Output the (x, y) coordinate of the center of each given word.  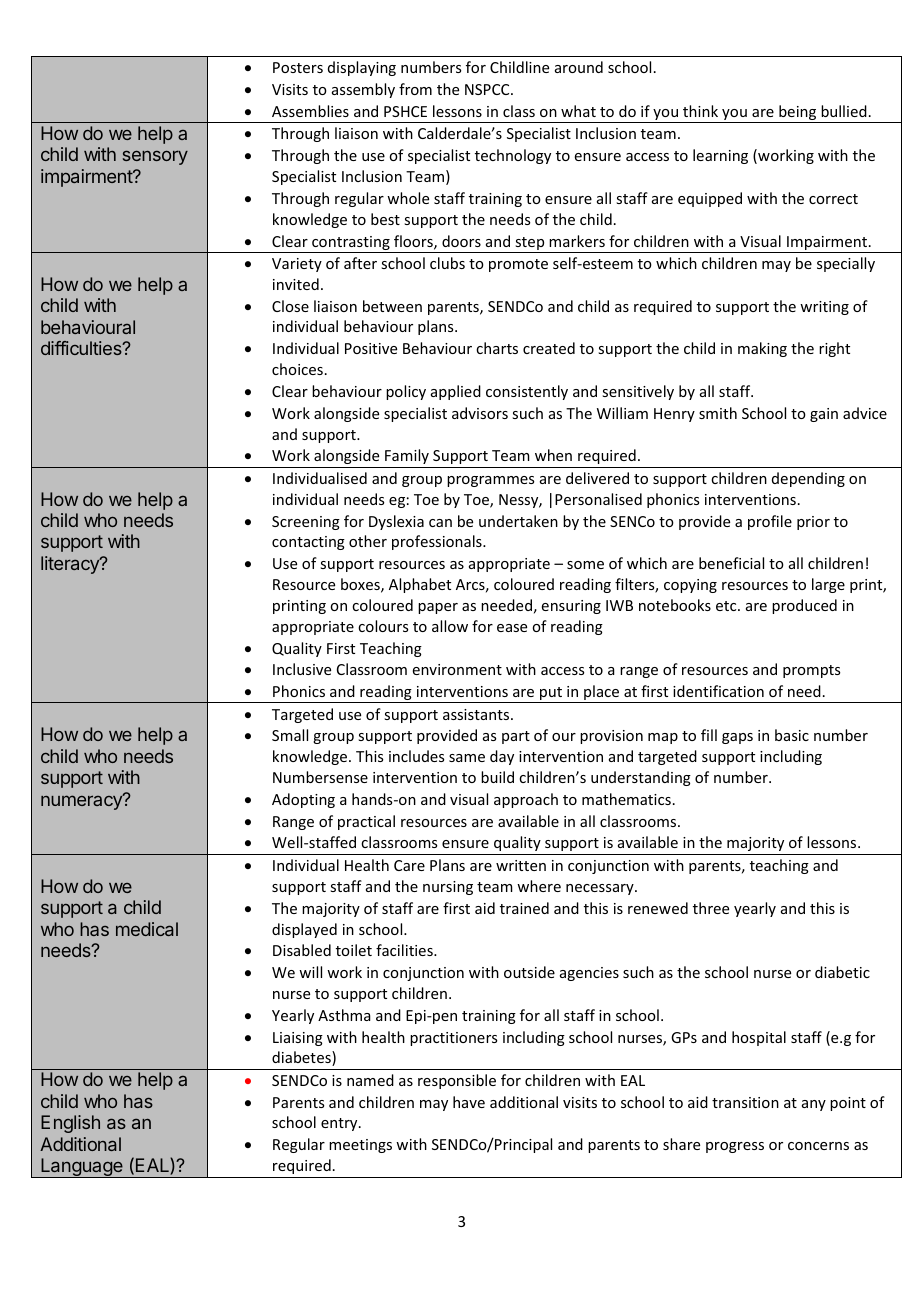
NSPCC (488, 89)
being (798, 114)
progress (735, 1147)
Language (82, 1168)
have (469, 1102)
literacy (71, 565)
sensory (155, 157)
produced (804, 606)
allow (450, 626)
